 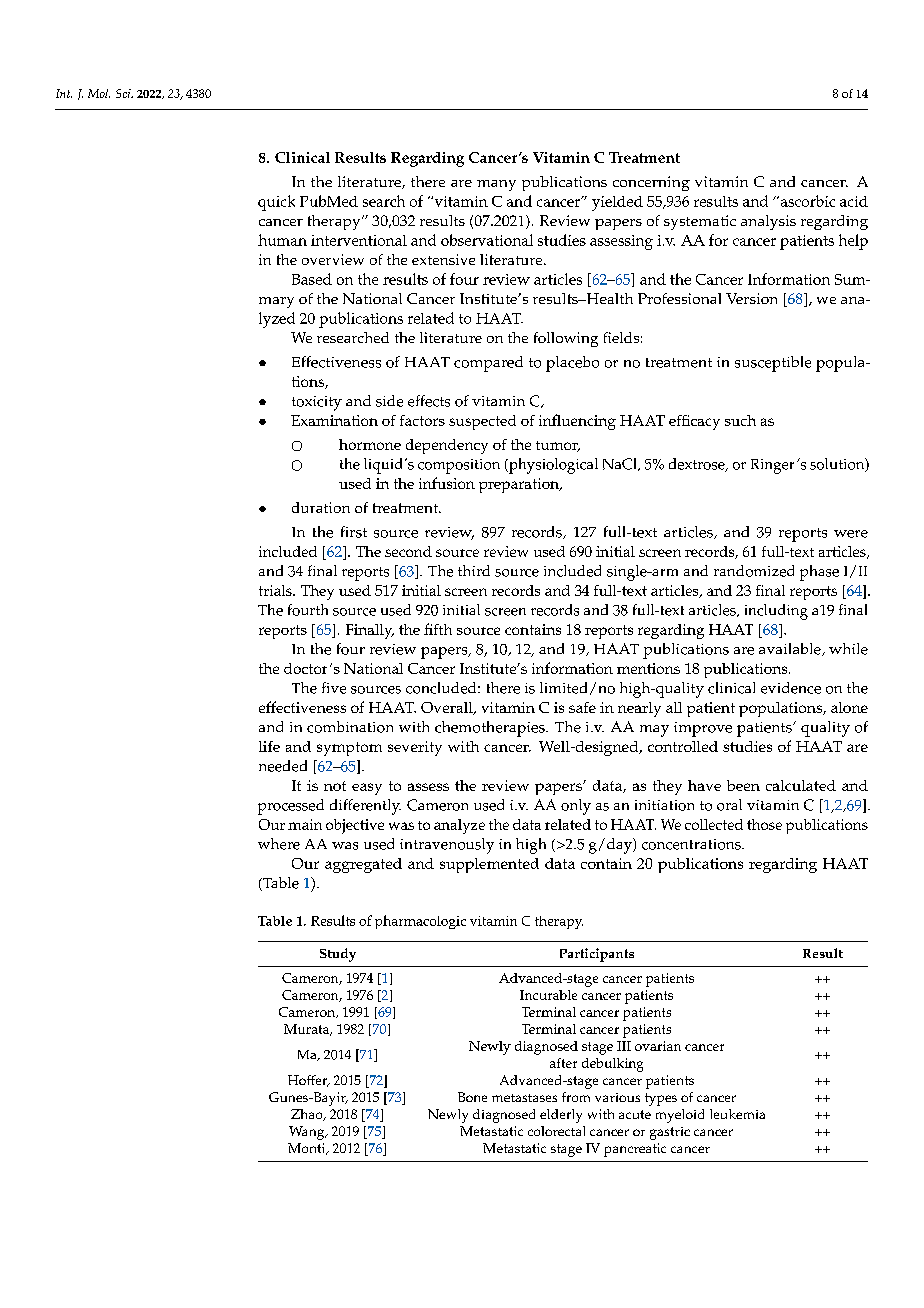 What do you see at coordinates (806, 201) in the screenshot?
I see `ascorbic` at bounding box center [806, 201].
